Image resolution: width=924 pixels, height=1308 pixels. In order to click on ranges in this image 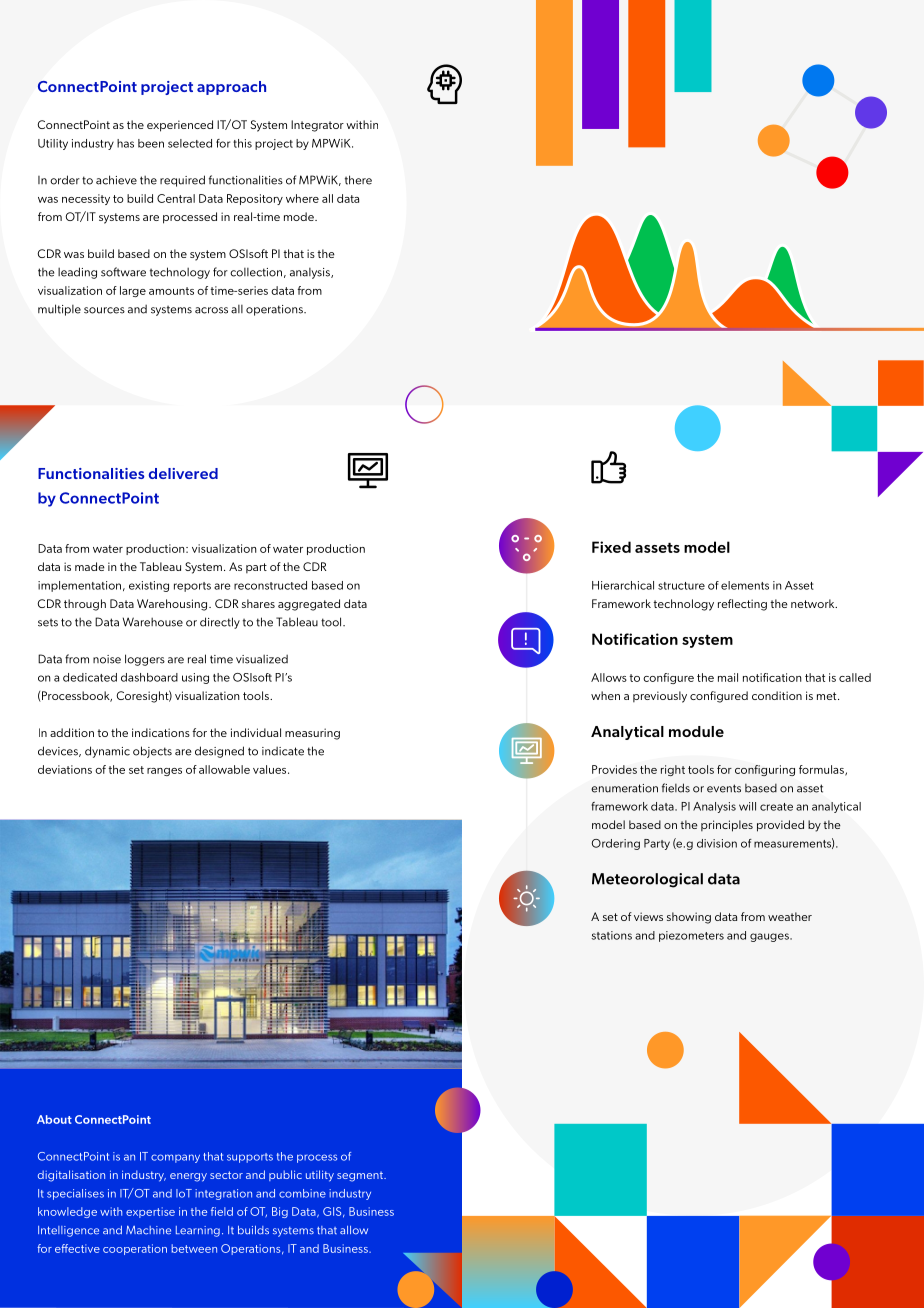, I will do `click(164, 772)`.
